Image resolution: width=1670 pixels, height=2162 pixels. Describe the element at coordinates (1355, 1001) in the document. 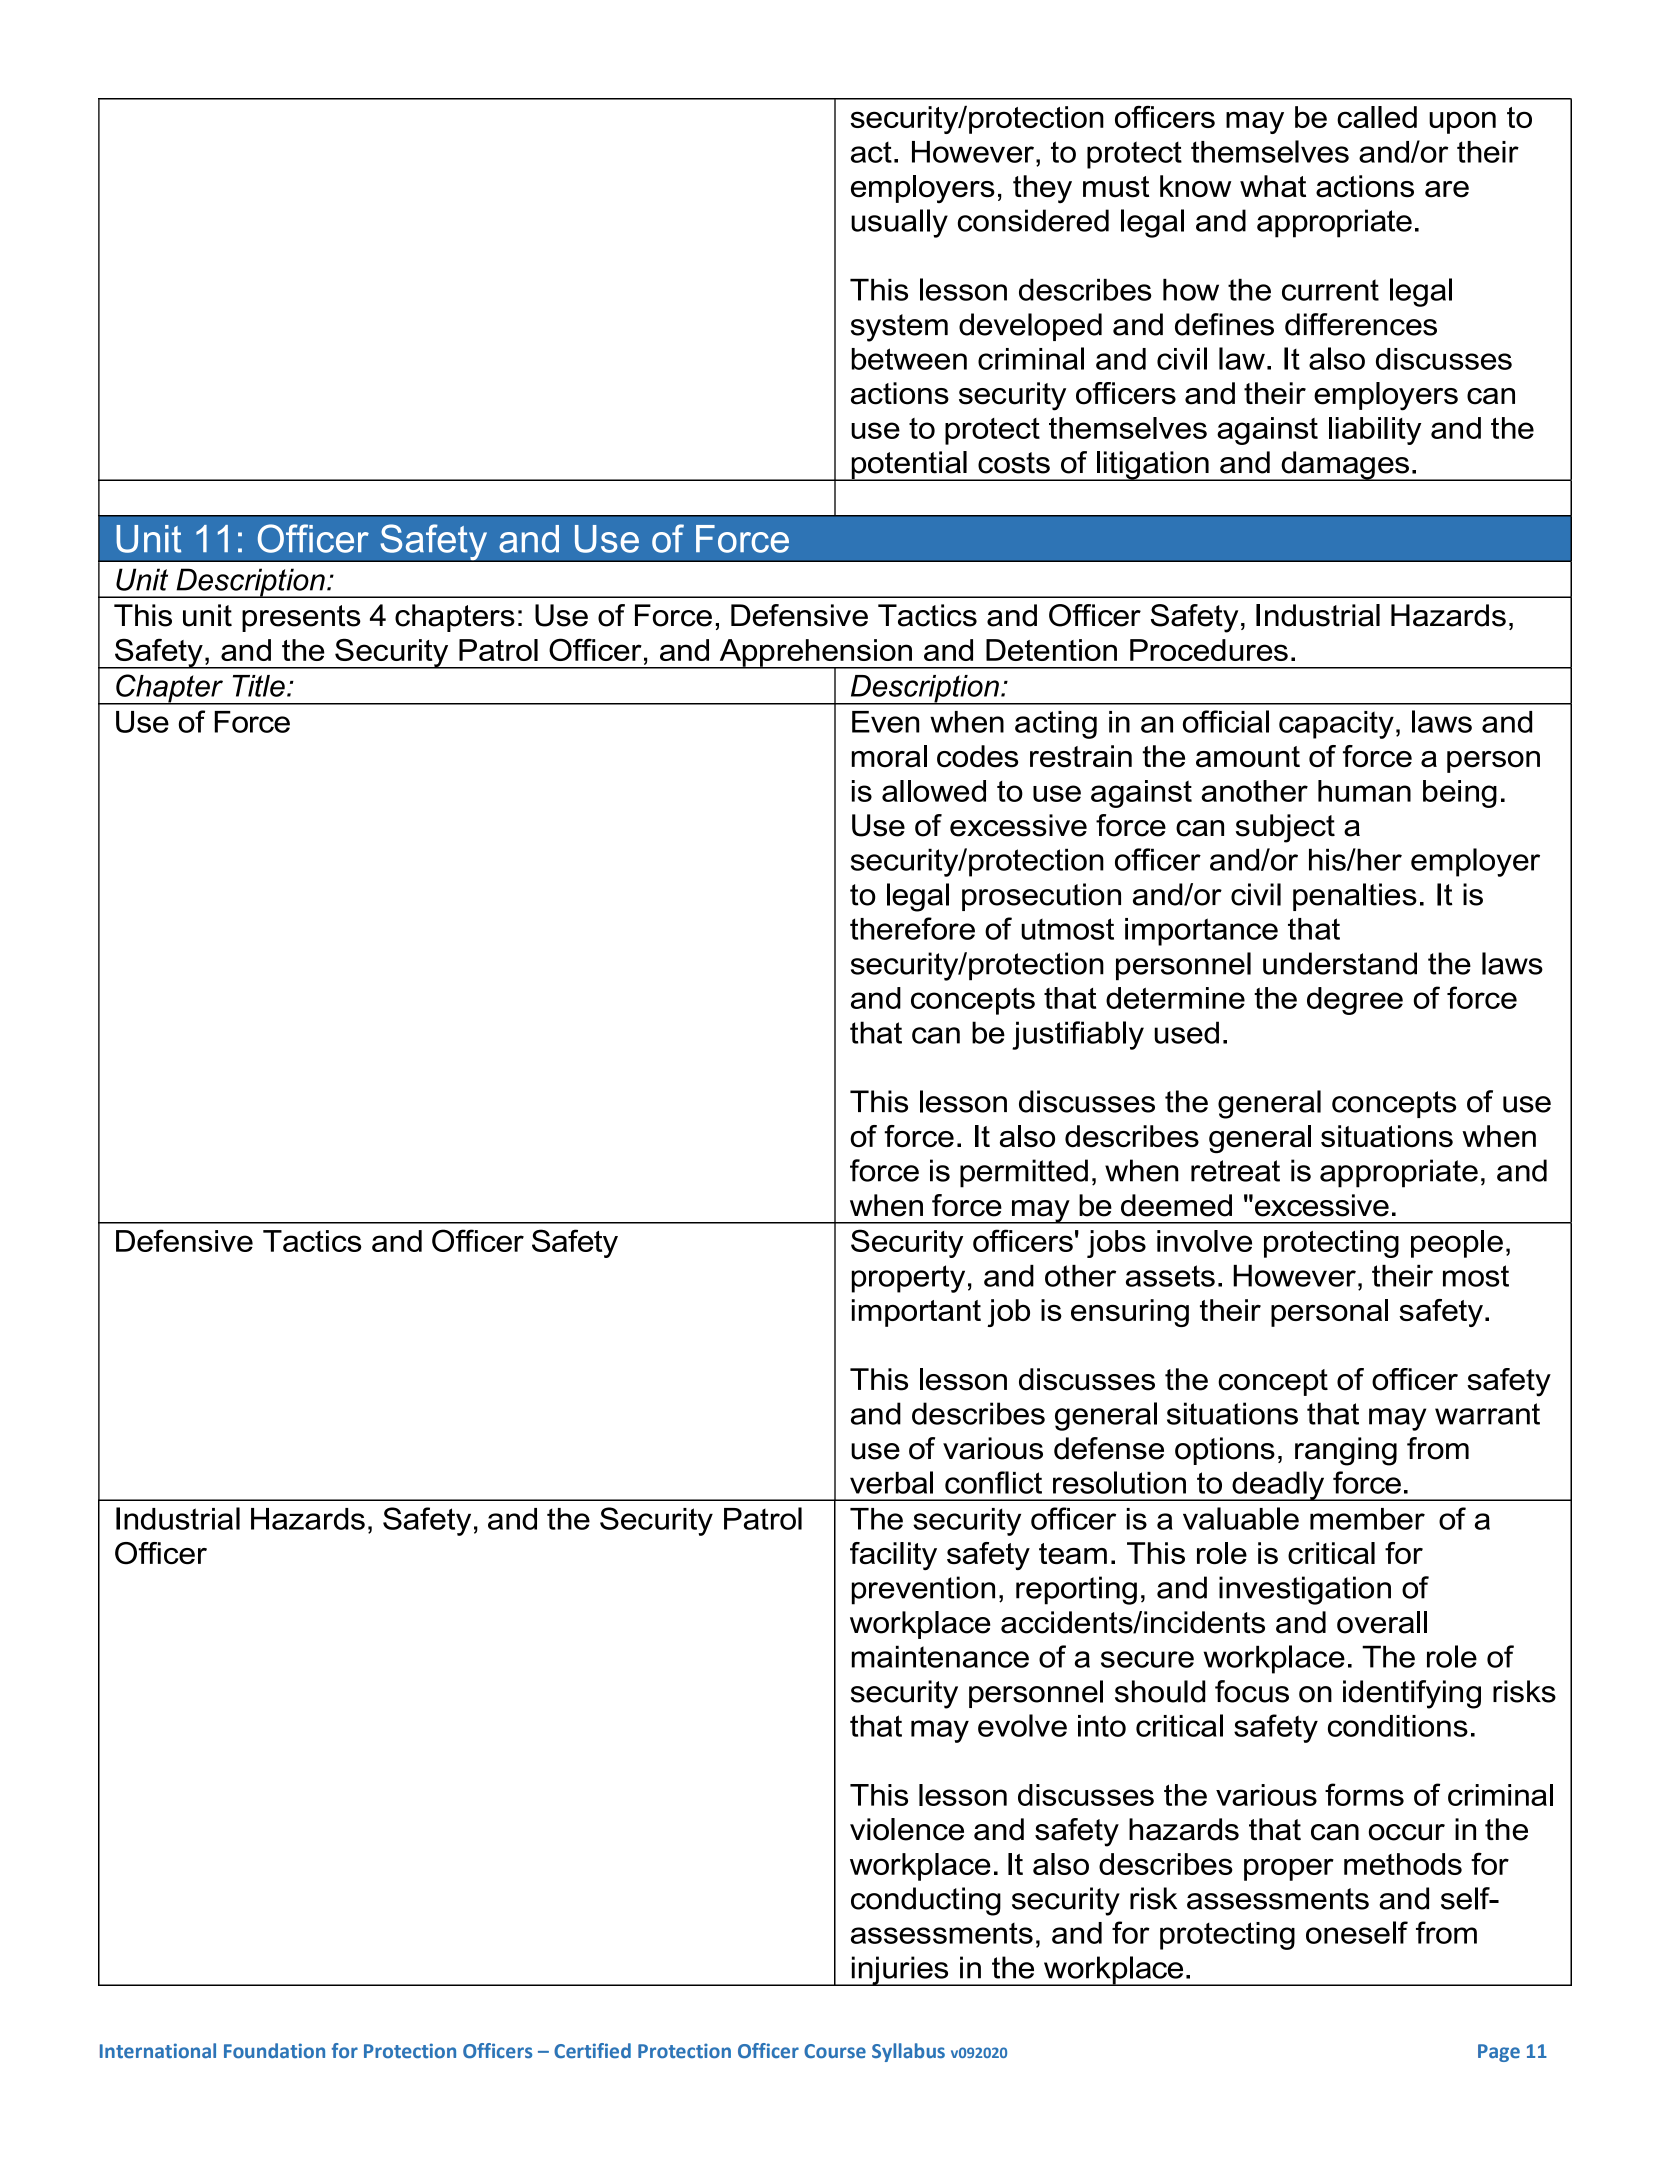

I see `degree` at that location.
